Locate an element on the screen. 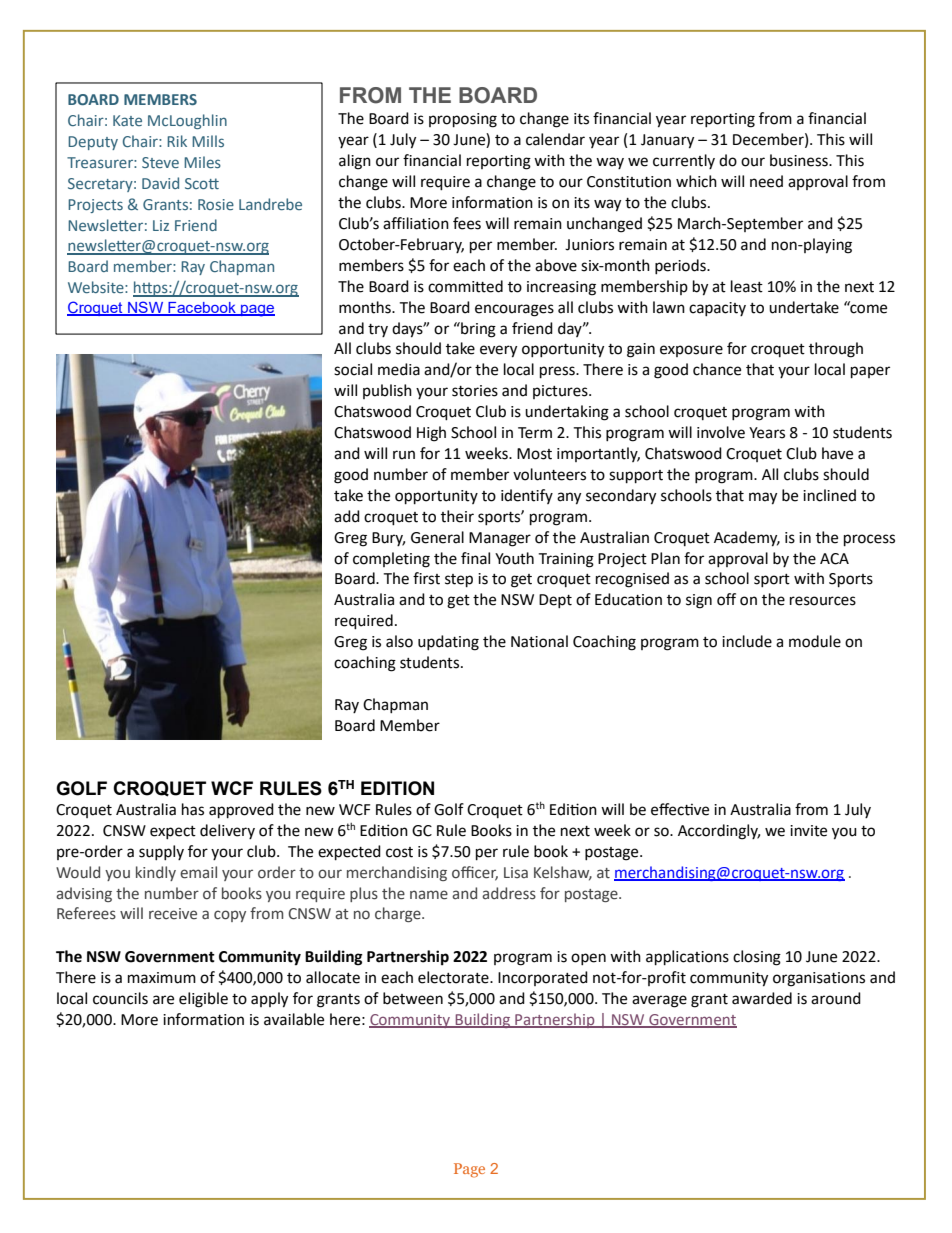 This screenshot has height=1233, width=952. involve is located at coordinates (721, 432).
